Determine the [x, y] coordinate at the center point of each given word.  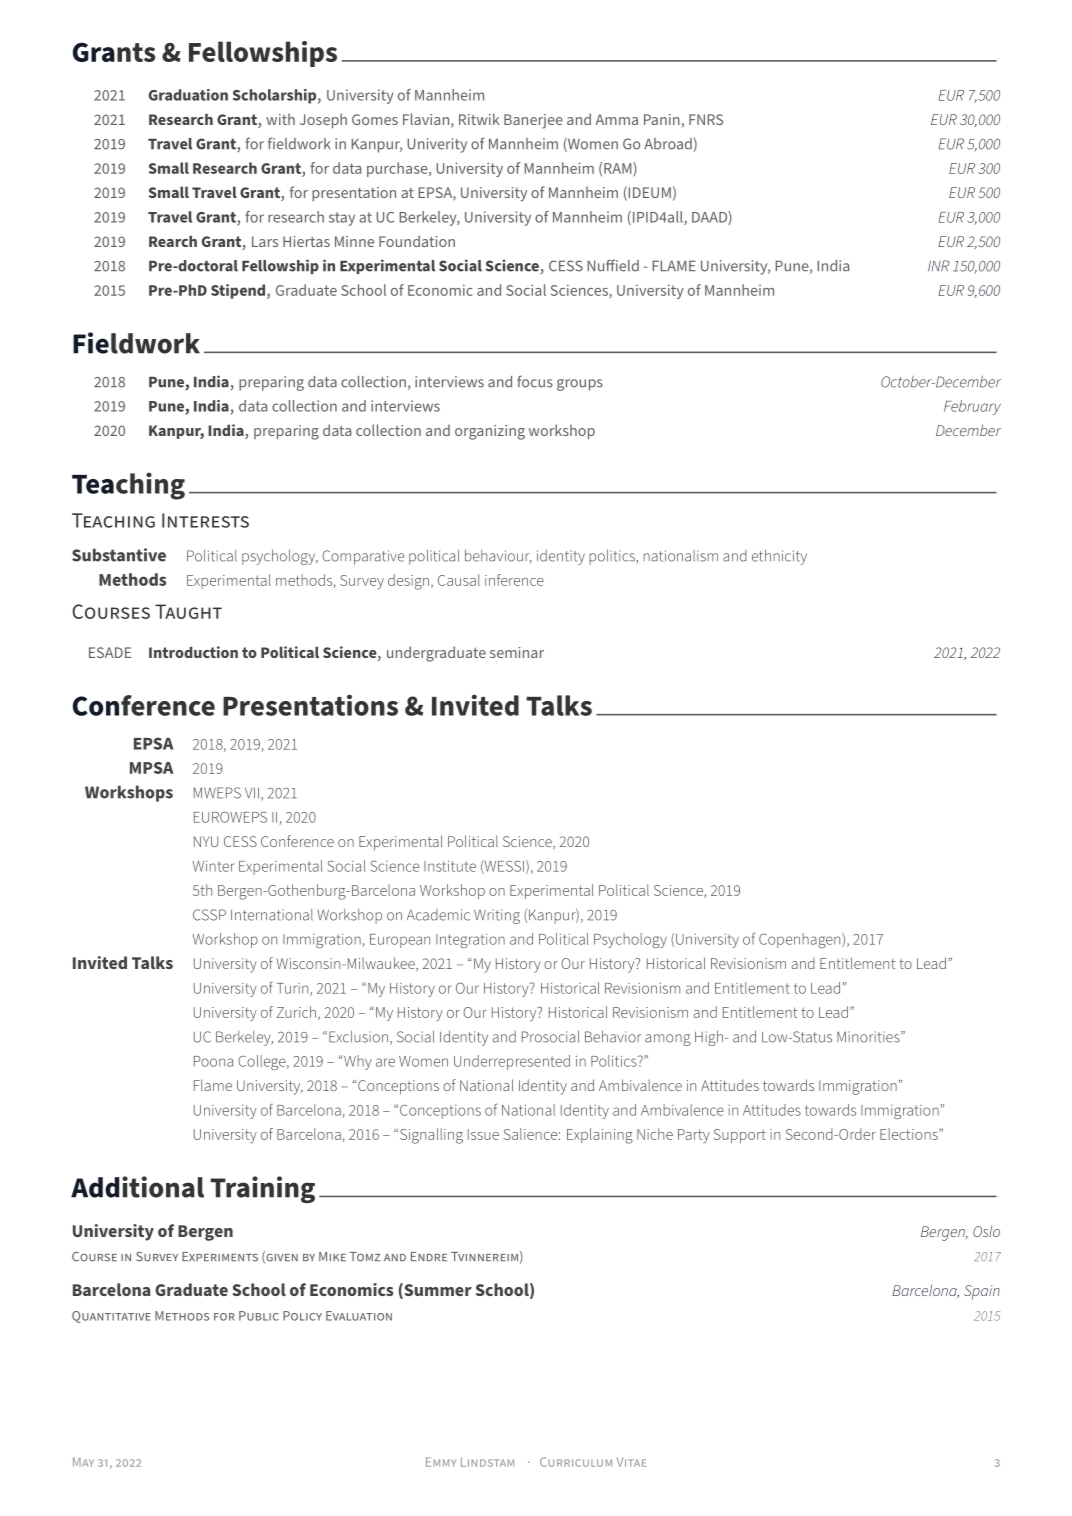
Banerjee [533, 121]
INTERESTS [205, 520]
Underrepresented [512, 1062]
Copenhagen [801, 940]
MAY [83, 1462]
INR [938, 265]
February [972, 407]
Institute [450, 866]
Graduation [188, 95]
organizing [490, 432]
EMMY [441, 1462]
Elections [910, 1134]
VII [252, 792]
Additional [137, 1187]
